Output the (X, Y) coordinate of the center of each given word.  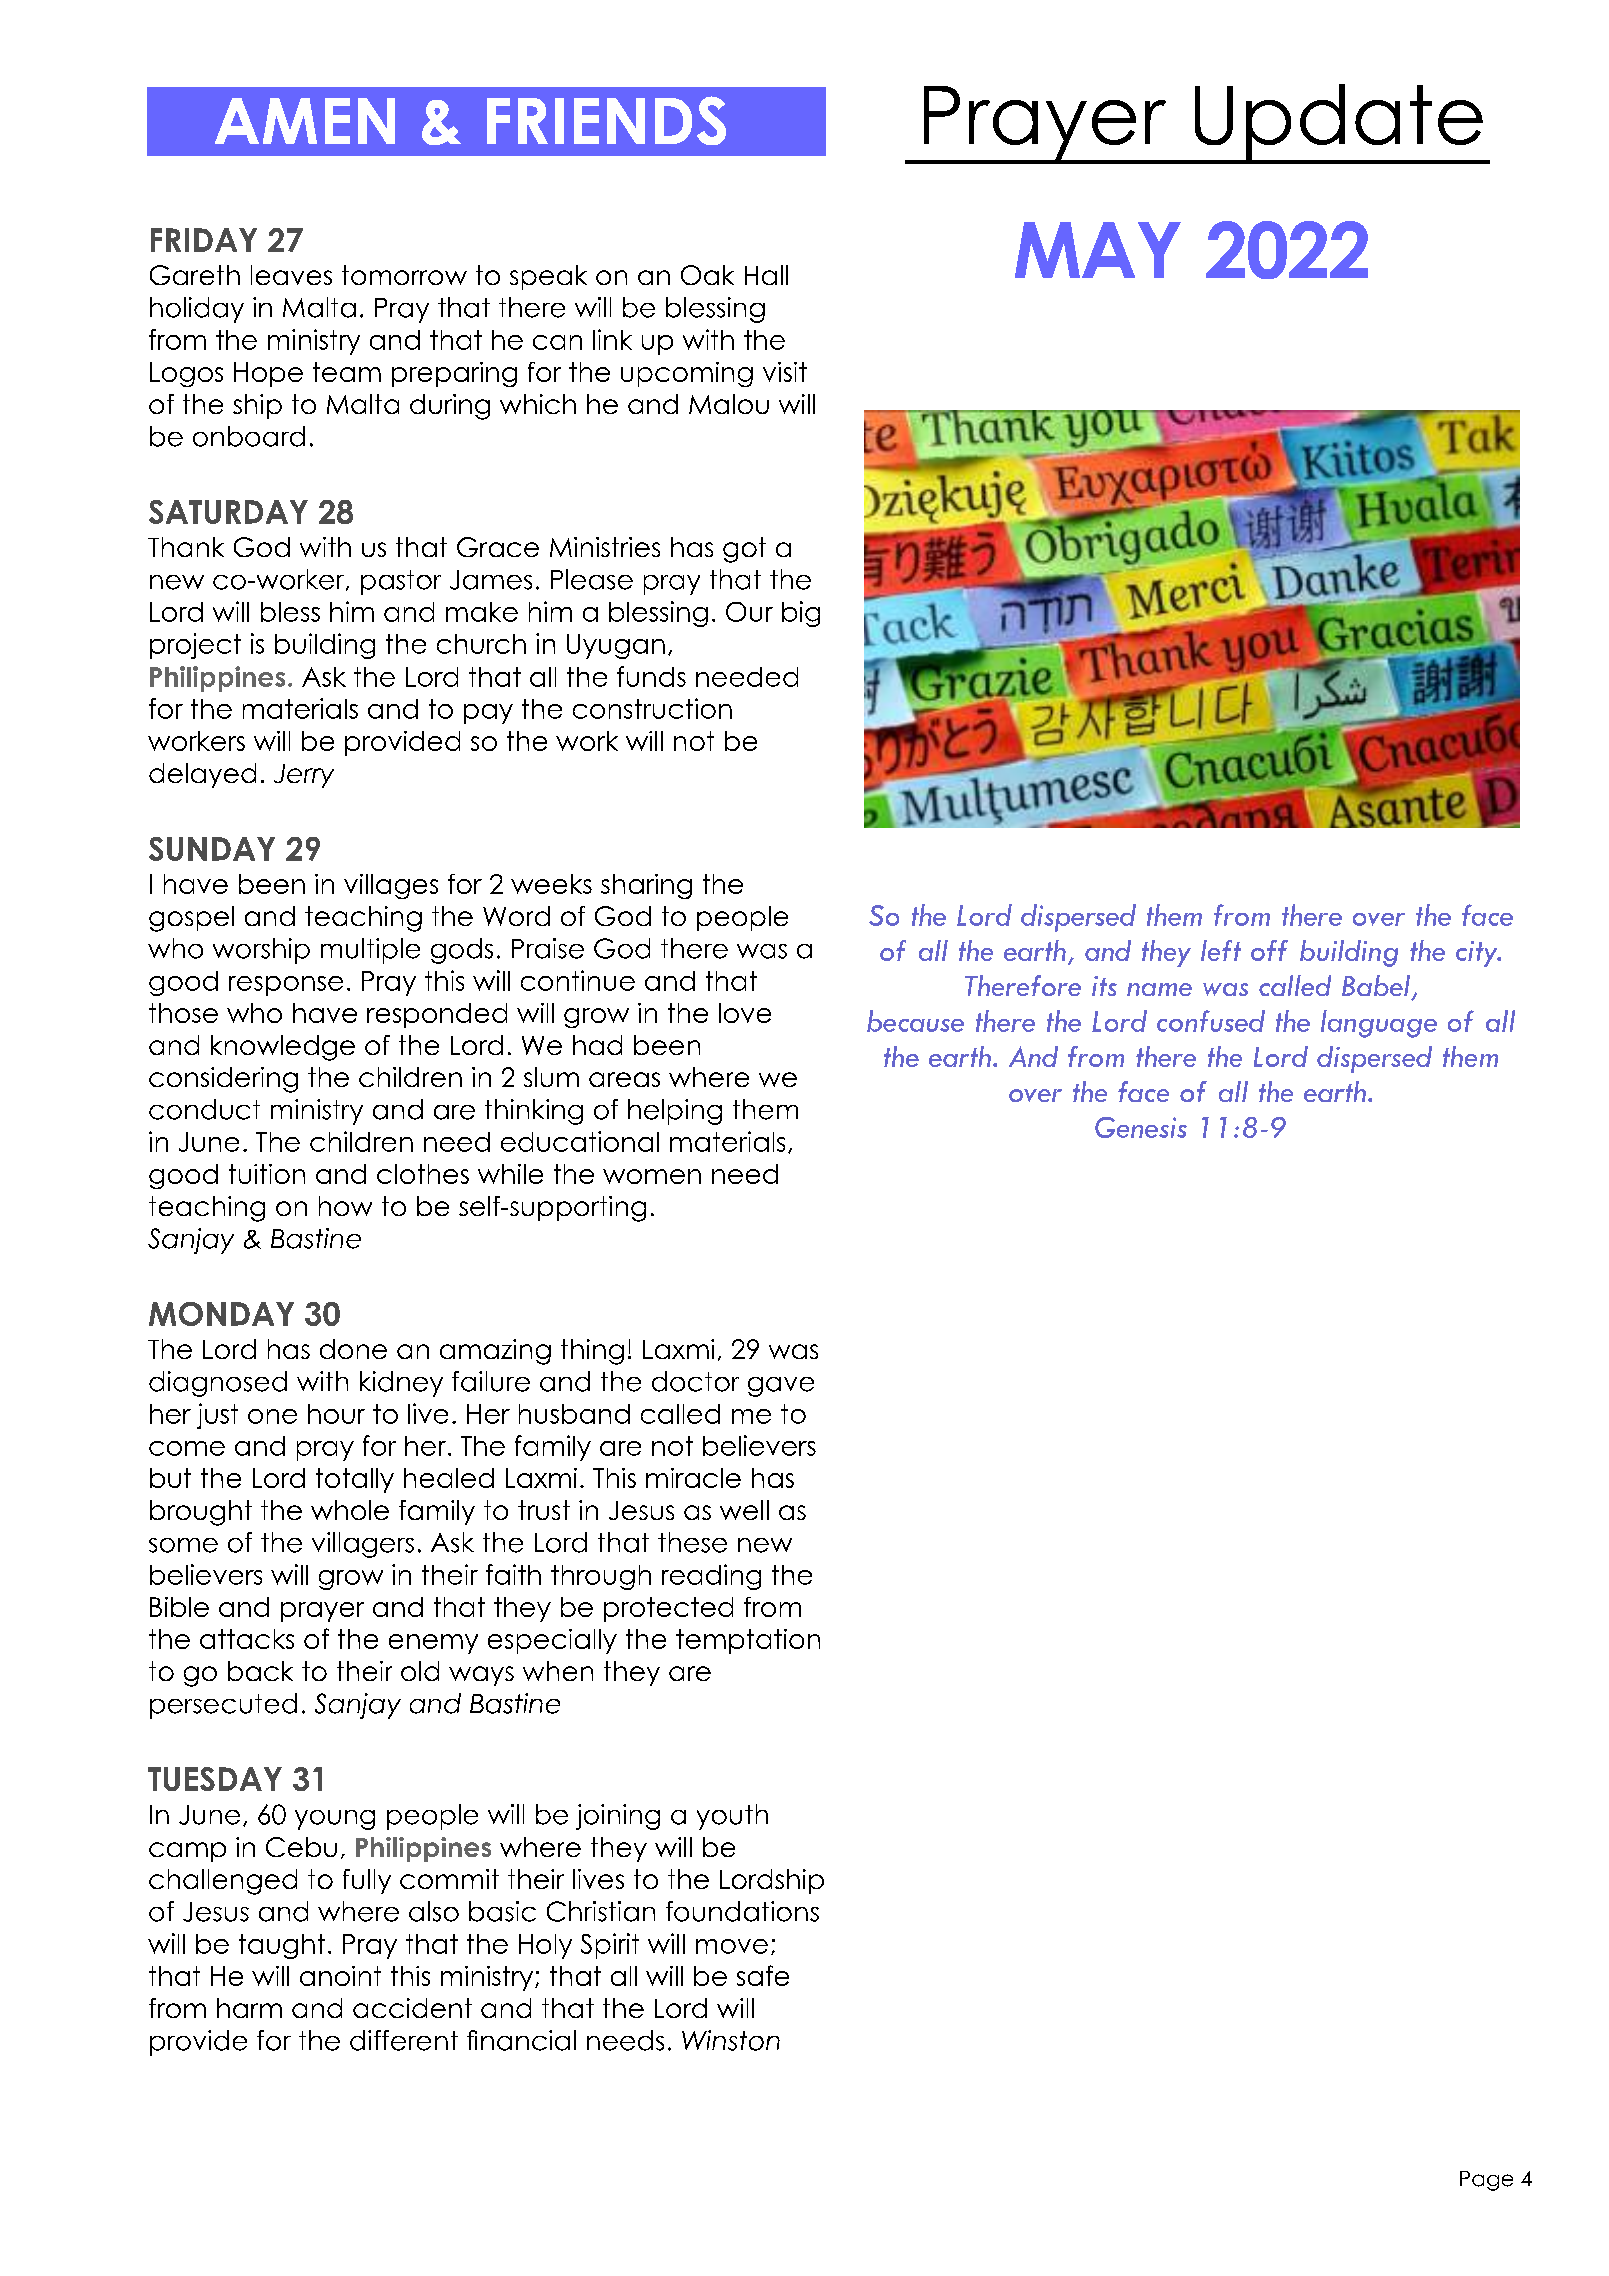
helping (675, 1112)
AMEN (305, 121)
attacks (247, 1639)
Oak (707, 275)
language (1379, 1024)
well (744, 1510)
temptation (748, 1641)
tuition (267, 1174)
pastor (401, 582)
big (801, 614)
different (404, 2040)
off (1269, 950)
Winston (731, 2040)
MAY (1098, 250)
